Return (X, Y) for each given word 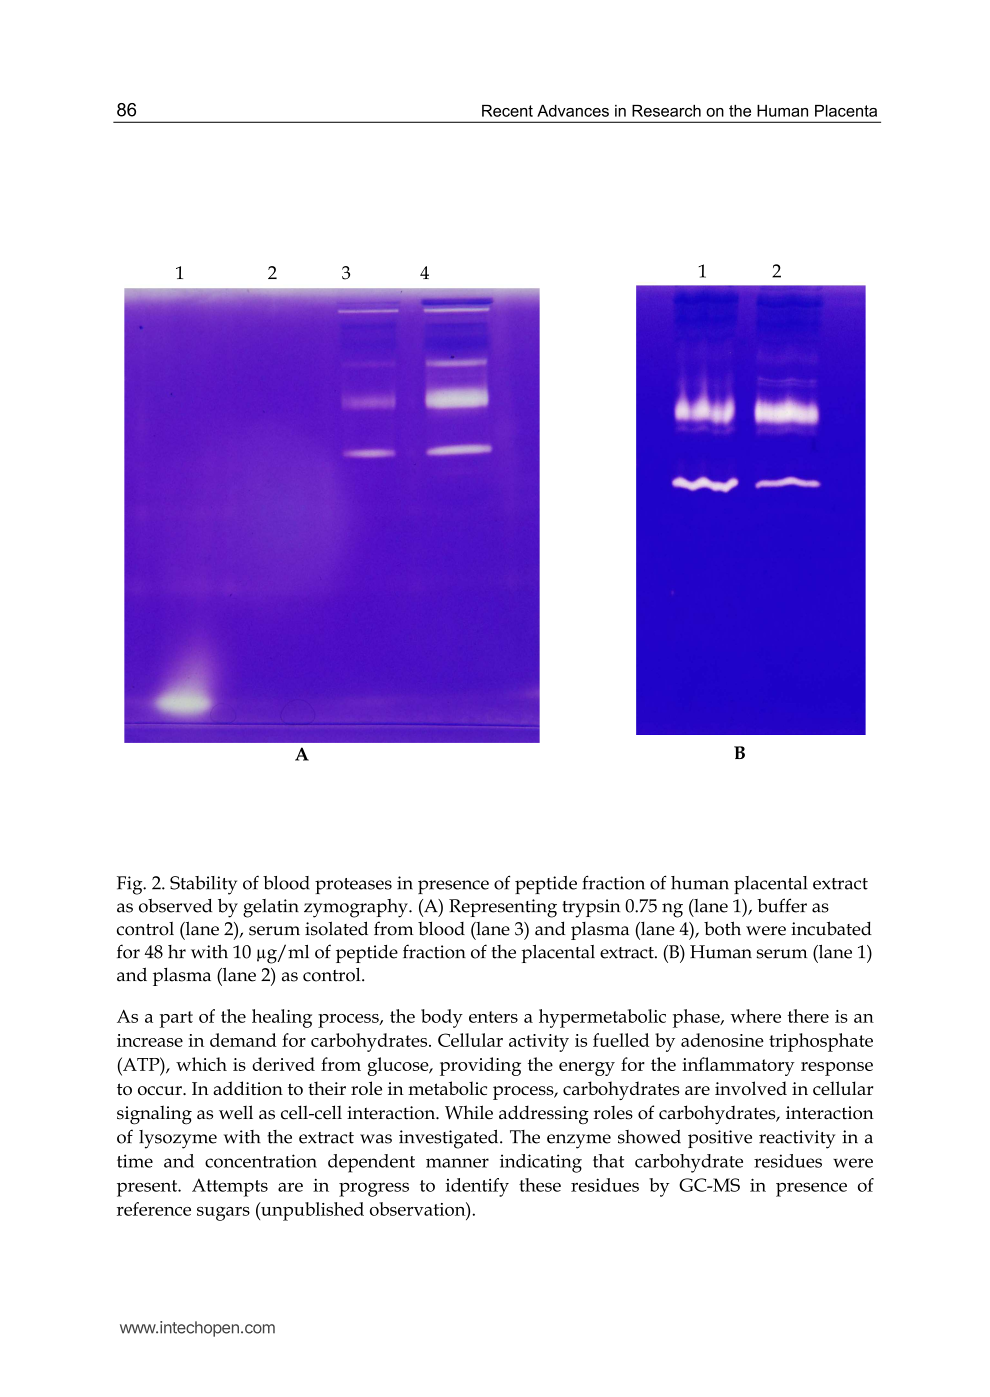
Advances (573, 111)
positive (720, 1139)
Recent (507, 111)
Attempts (230, 1187)
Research (666, 111)
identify (477, 1187)
